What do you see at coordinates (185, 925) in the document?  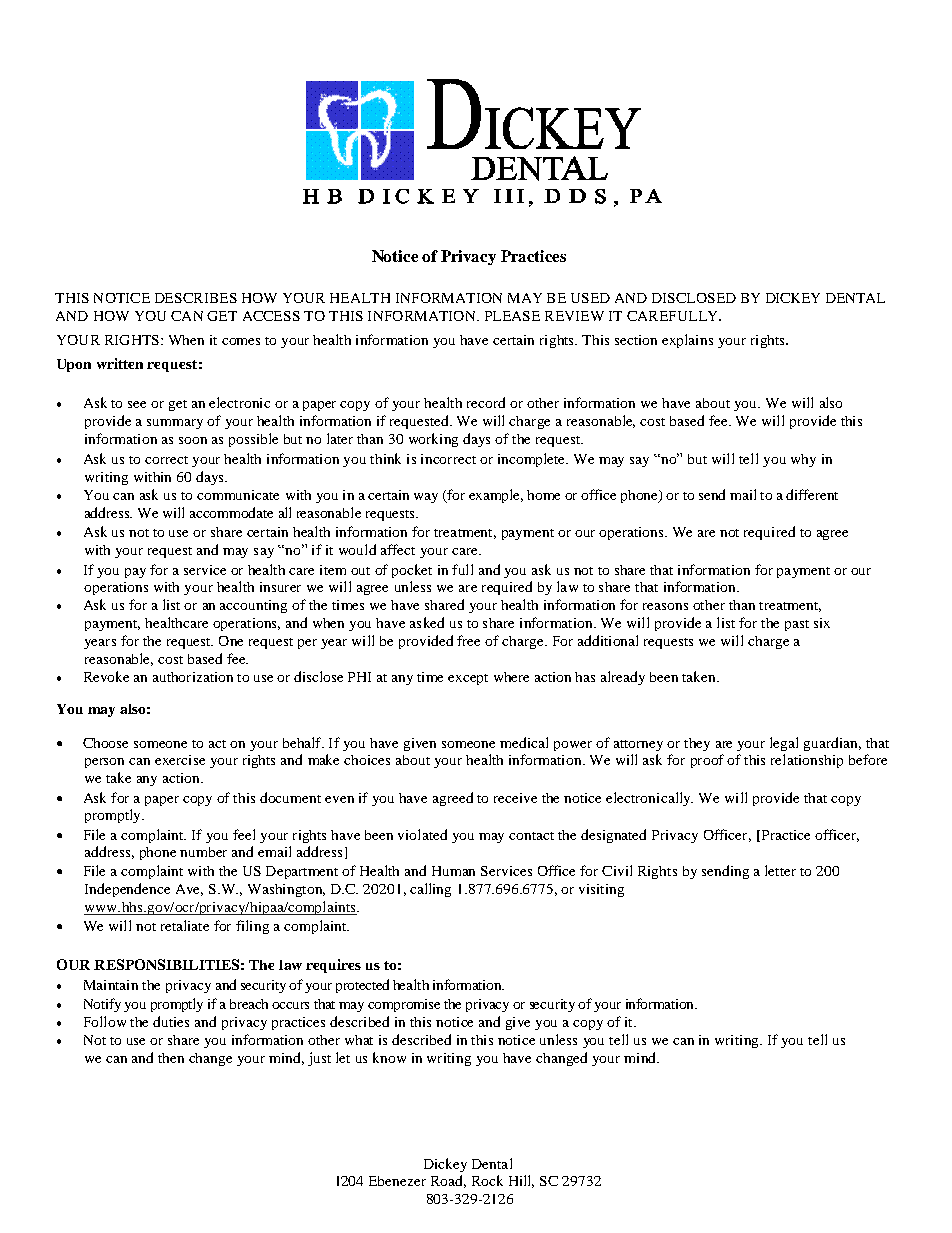 I see `retaliate` at bounding box center [185, 925].
